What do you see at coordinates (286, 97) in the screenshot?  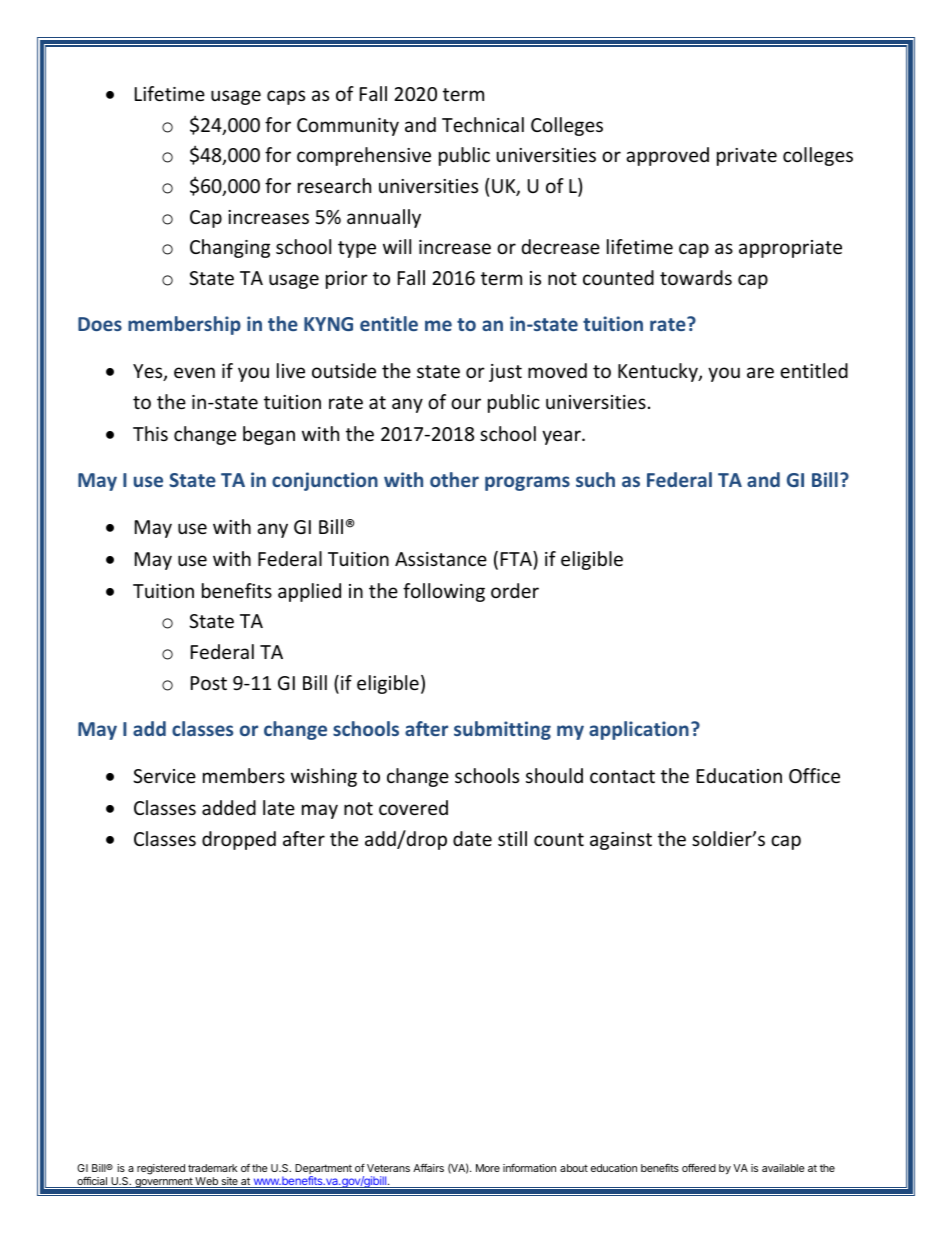 I see `caps` at bounding box center [286, 97].
